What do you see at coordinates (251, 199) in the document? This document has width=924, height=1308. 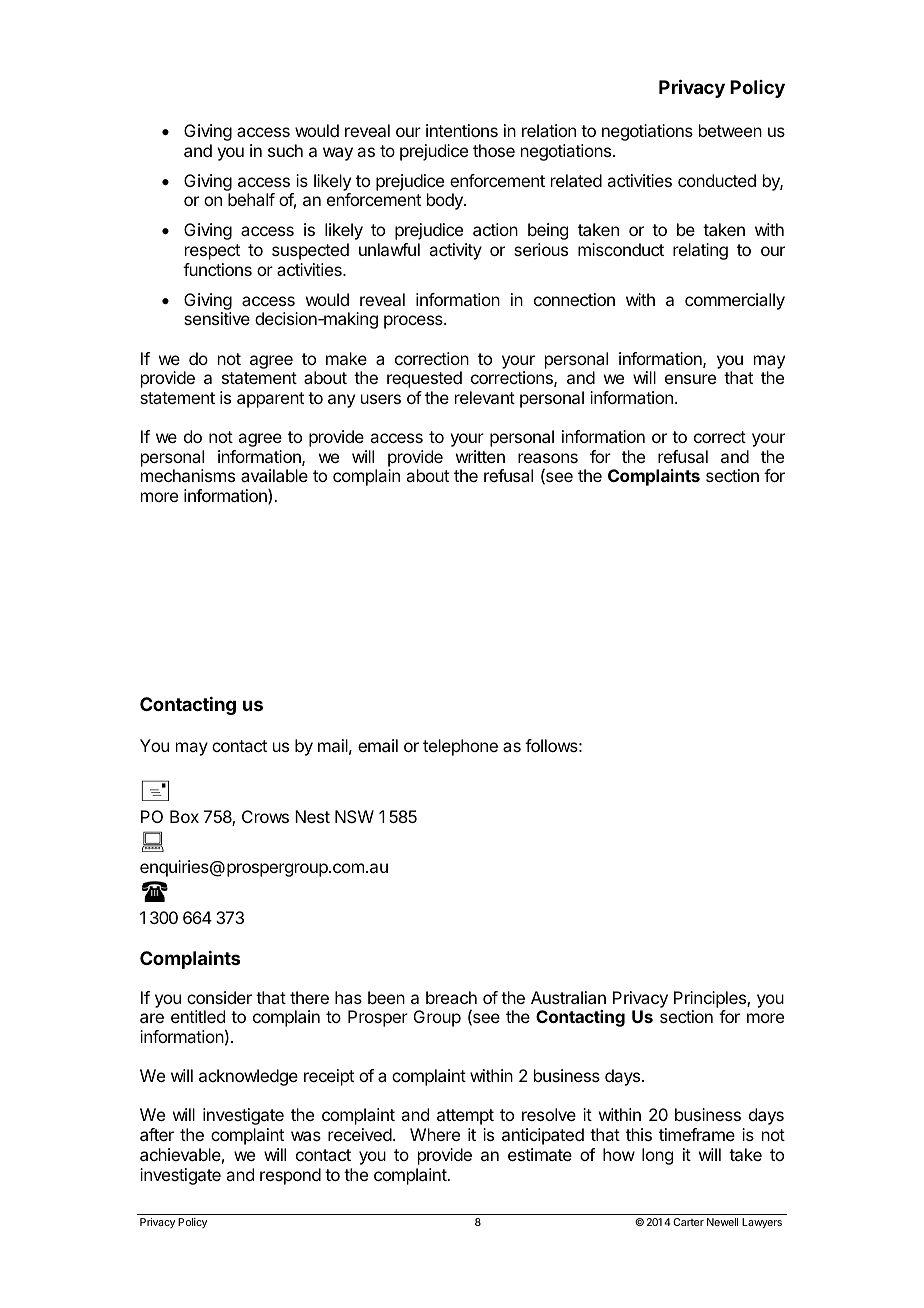 I see `behalf` at bounding box center [251, 199].
